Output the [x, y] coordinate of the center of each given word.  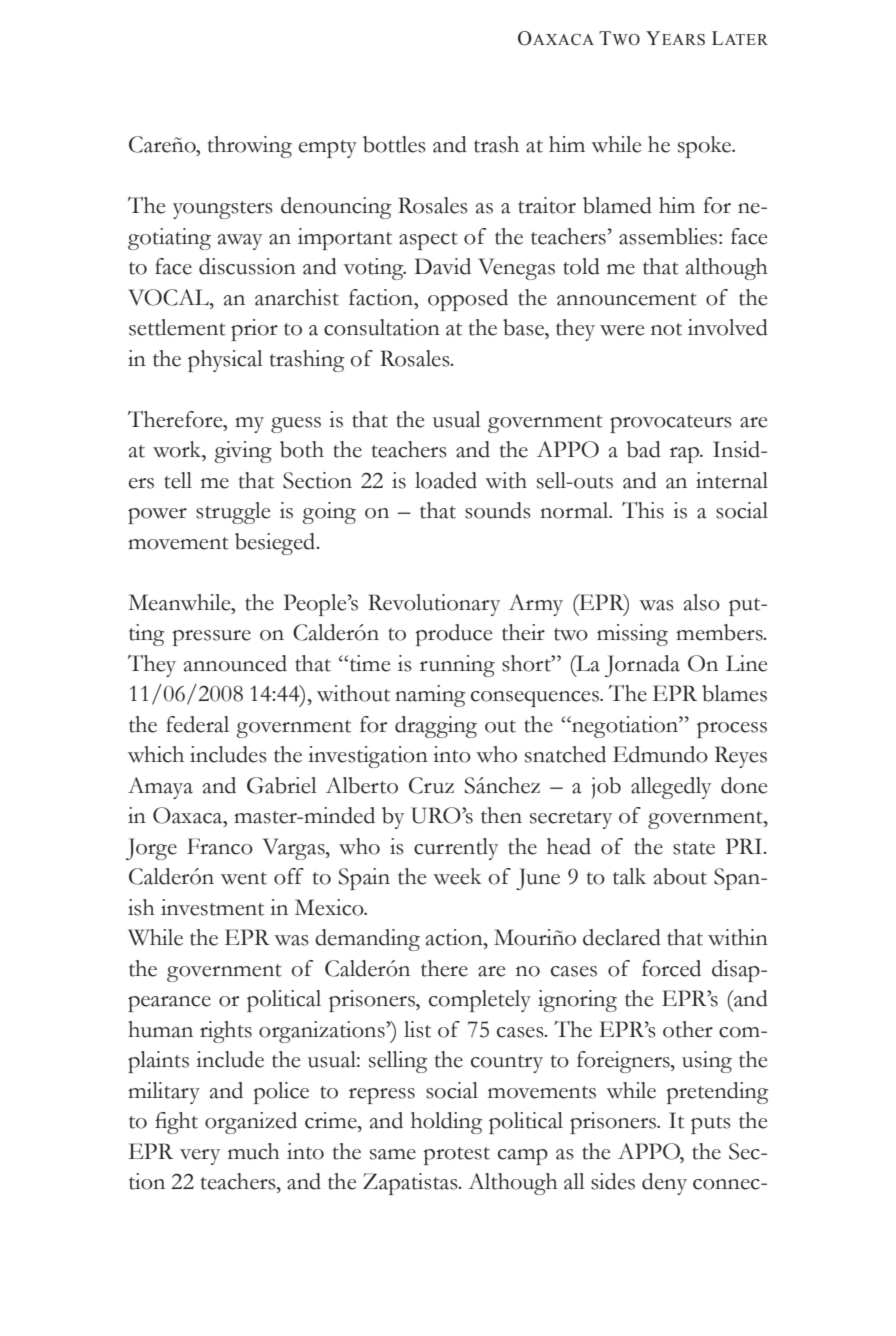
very [200, 1157]
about [680, 876]
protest [456, 1156]
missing [632, 635]
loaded [446, 480]
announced [235, 663]
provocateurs [671, 424]
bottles [394, 144]
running [457, 666]
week [457, 876]
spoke [706, 147]
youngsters [223, 210]
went [244, 878]
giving [243, 452]
